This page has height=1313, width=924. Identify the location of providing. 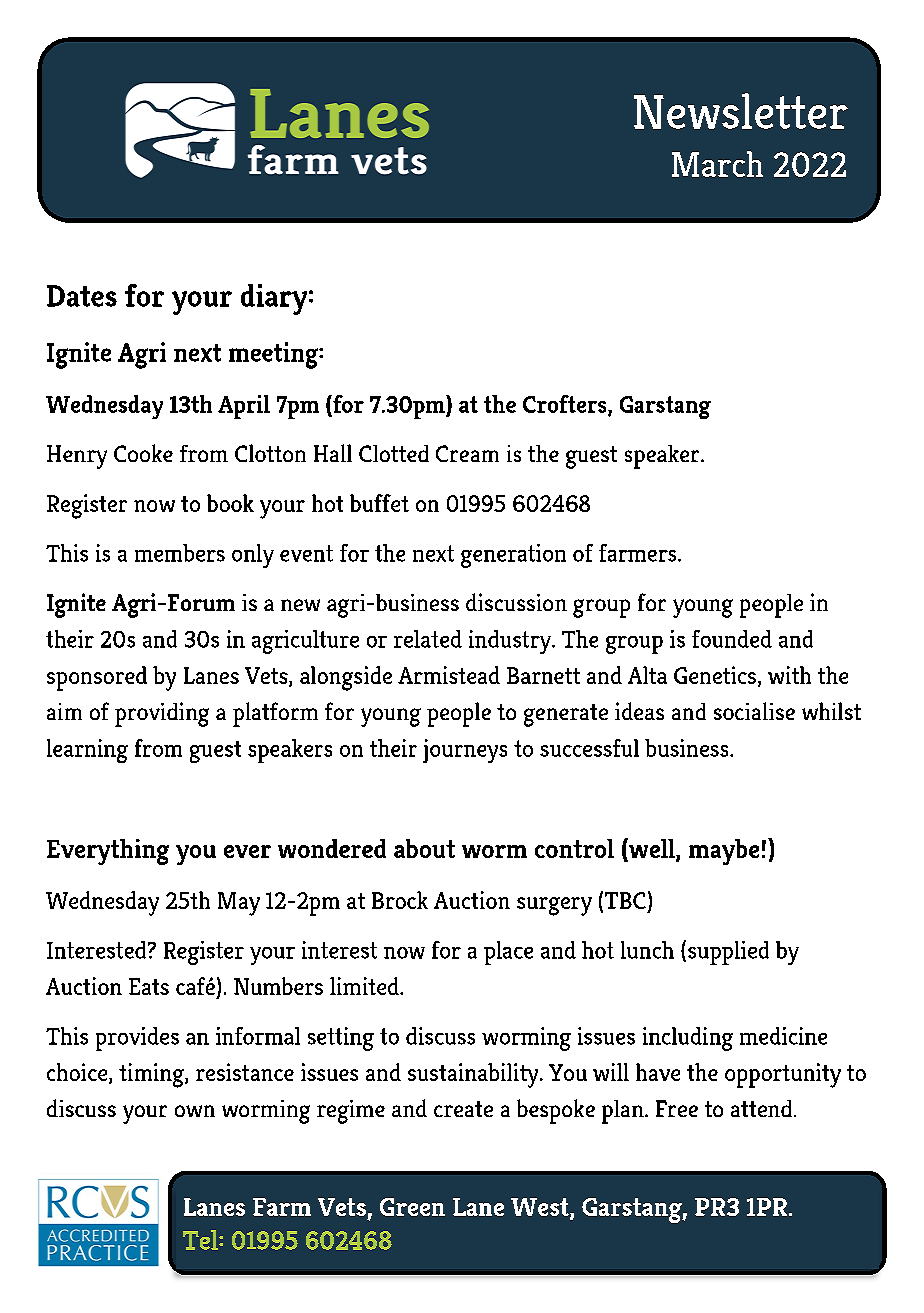
(162, 714).
